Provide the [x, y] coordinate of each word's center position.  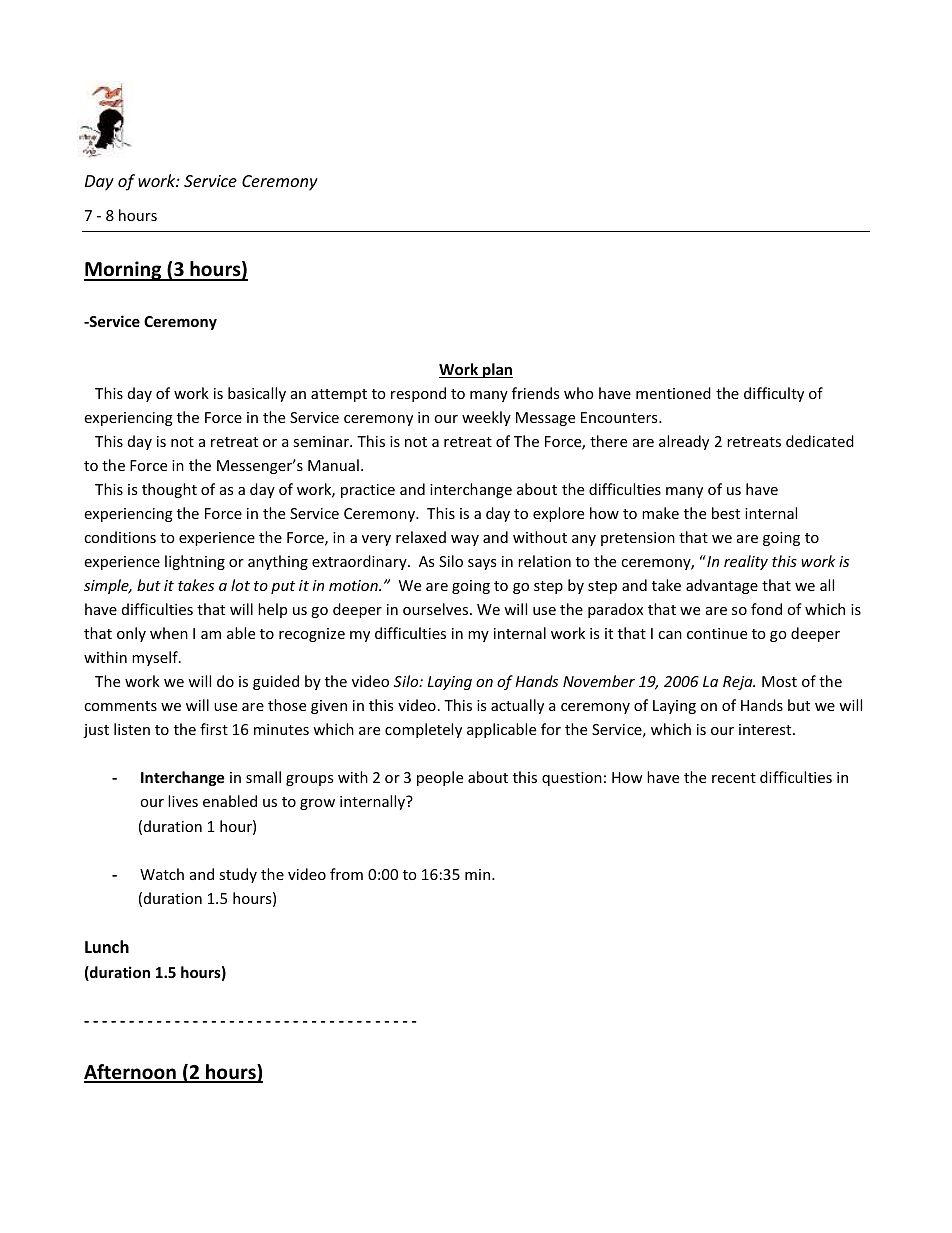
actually [517, 706]
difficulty [774, 394]
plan [497, 370]
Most [779, 681]
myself [156, 658]
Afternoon [131, 1073]
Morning [124, 271]
